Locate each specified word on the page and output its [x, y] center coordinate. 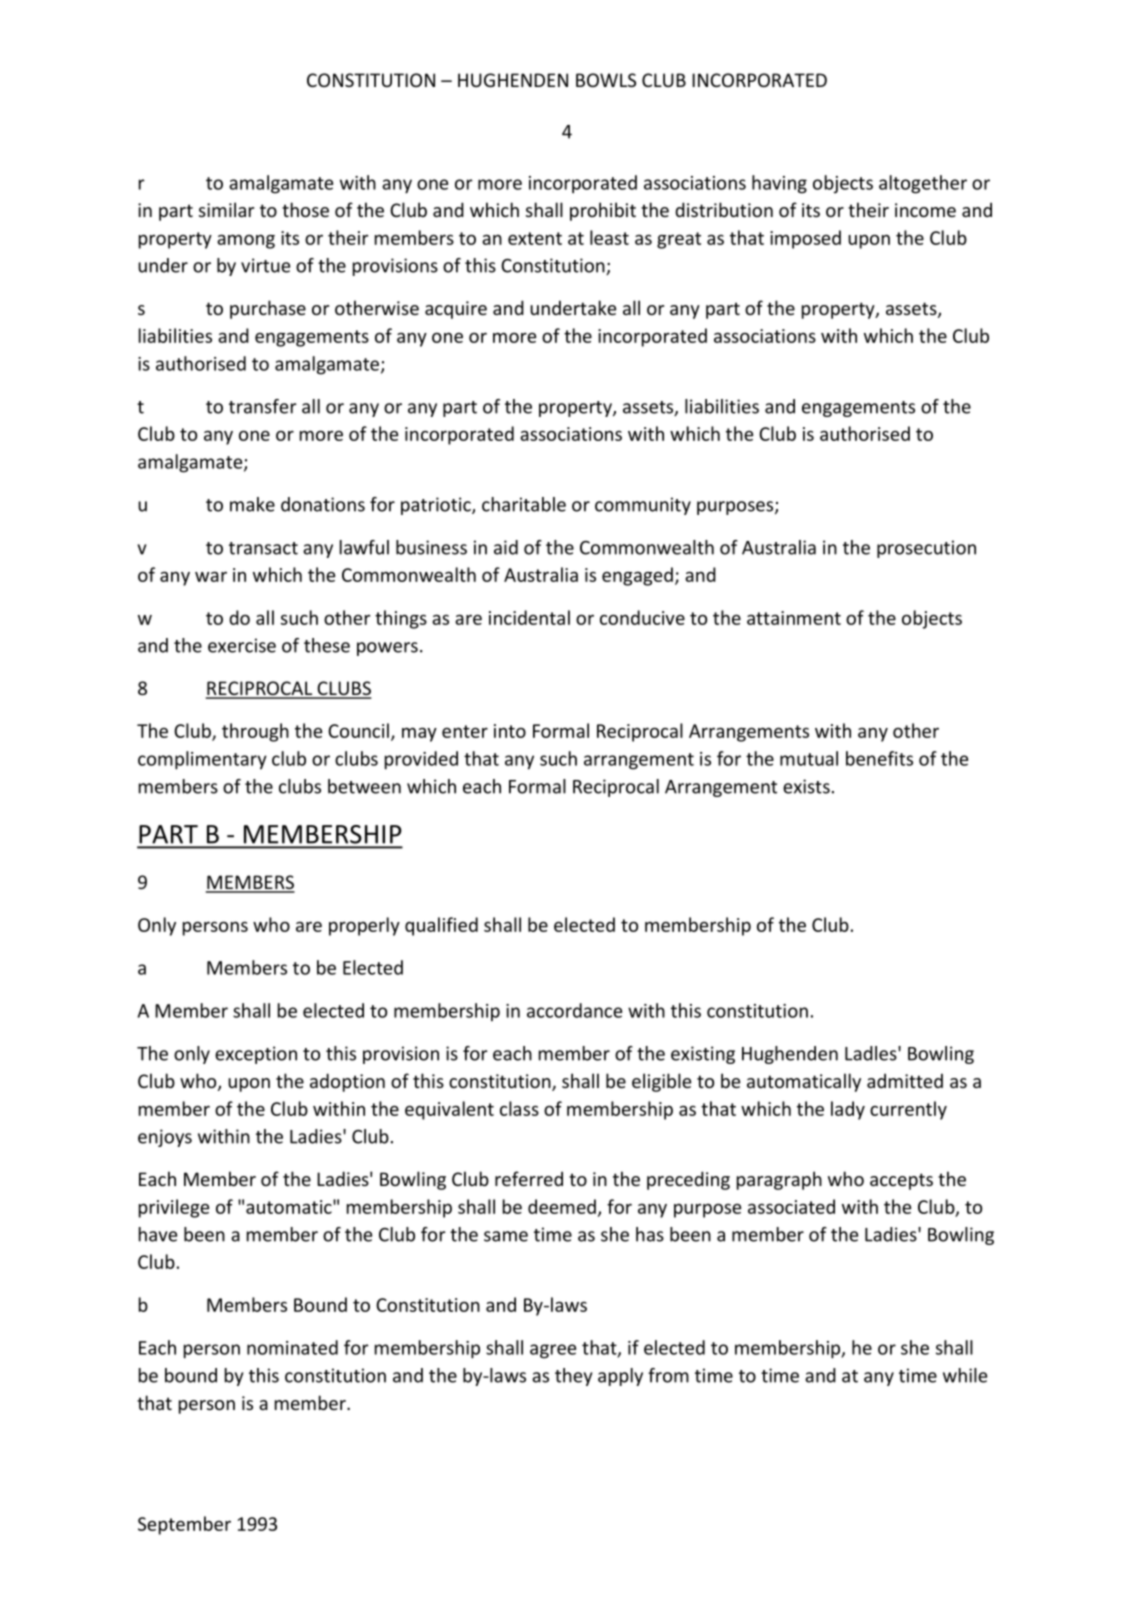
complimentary [202, 760]
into [510, 731]
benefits [879, 758]
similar [226, 209]
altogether [923, 184]
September [184, 1525]
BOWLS [606, 80]
